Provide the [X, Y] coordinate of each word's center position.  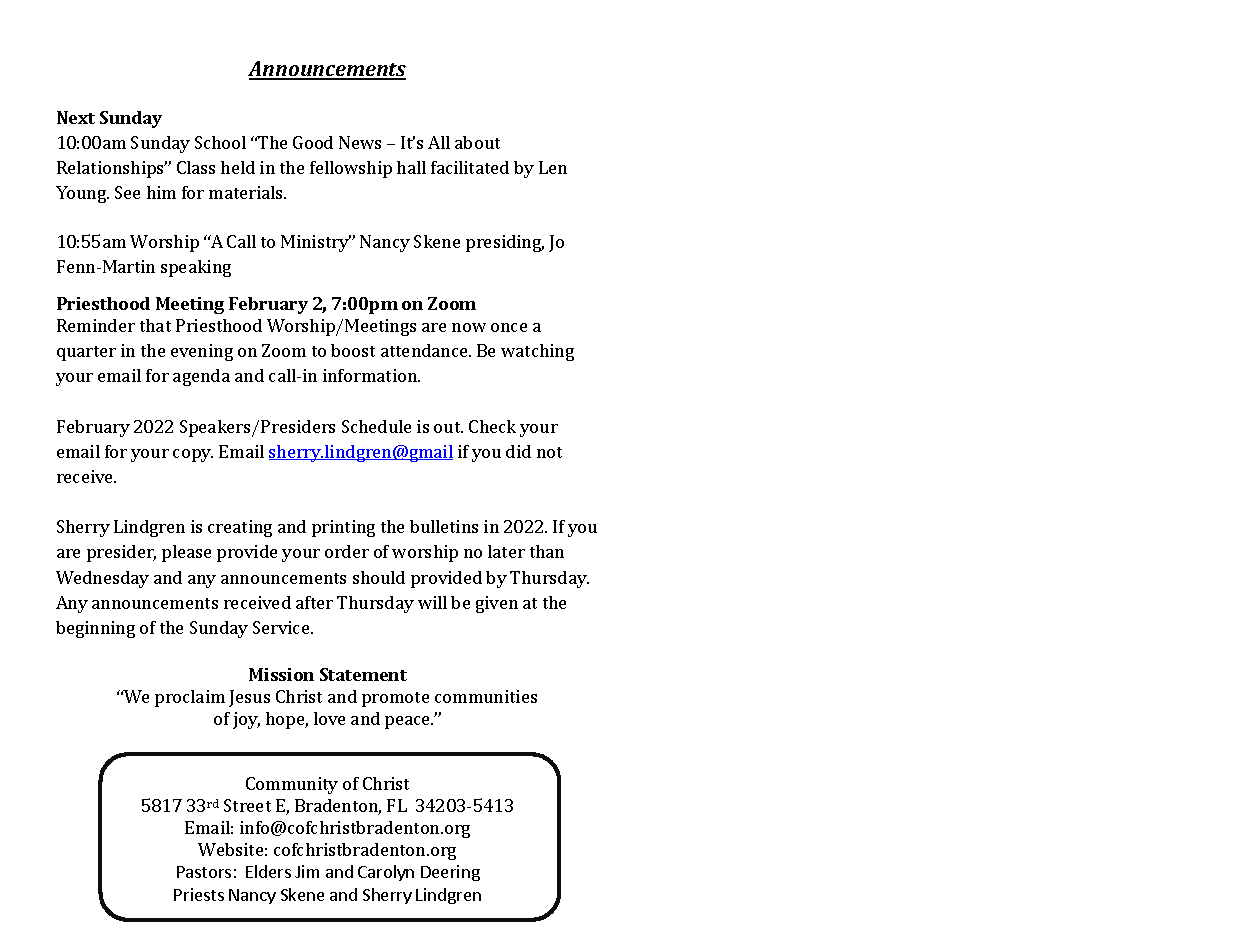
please [186, 553]
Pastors [204, 872]
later [506, 551]
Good [313, 142]
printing [343, 528]
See [127, 192]
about [477, 142]
